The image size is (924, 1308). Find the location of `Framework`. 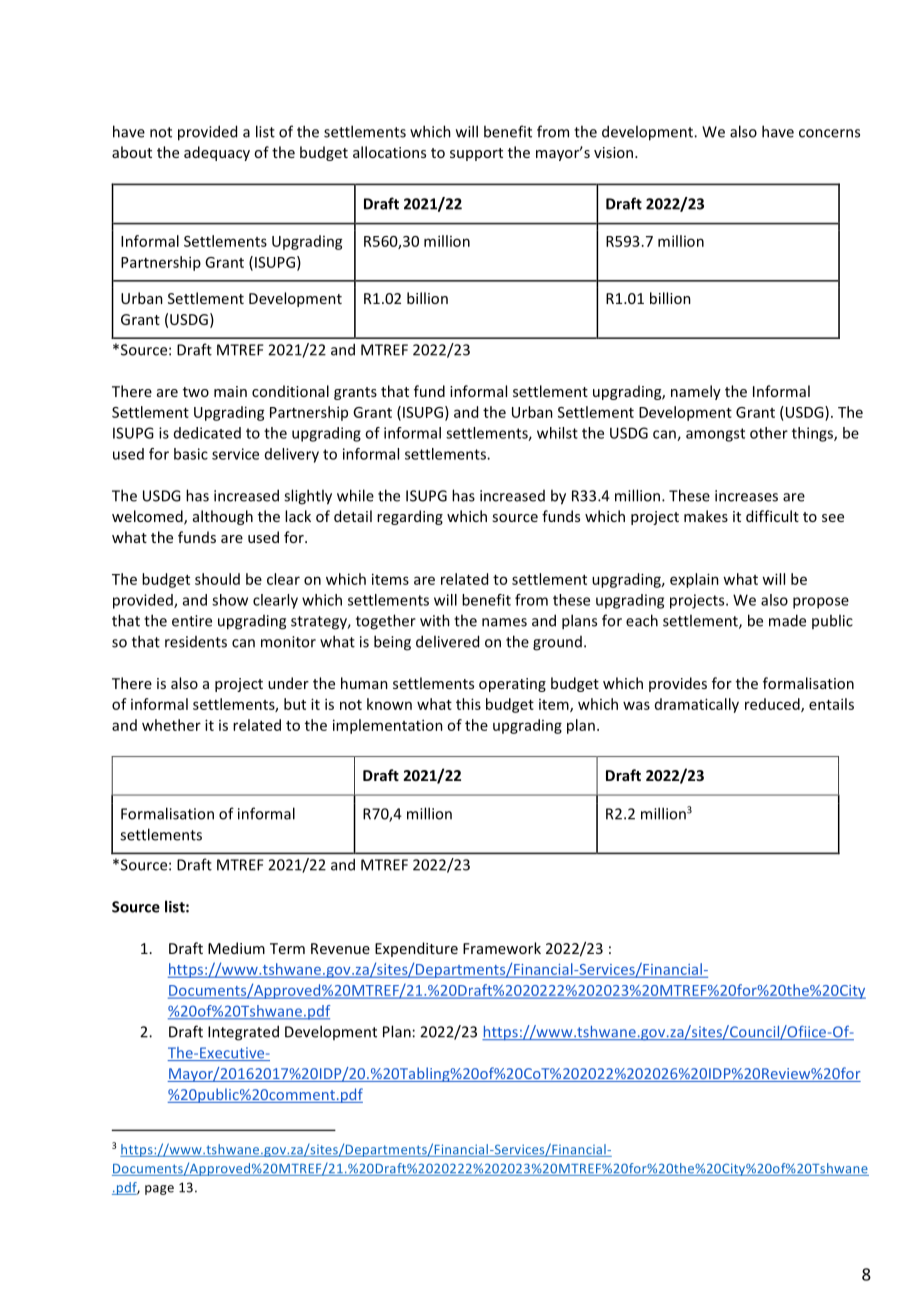

Framework is located at coordinates (502, 948).
